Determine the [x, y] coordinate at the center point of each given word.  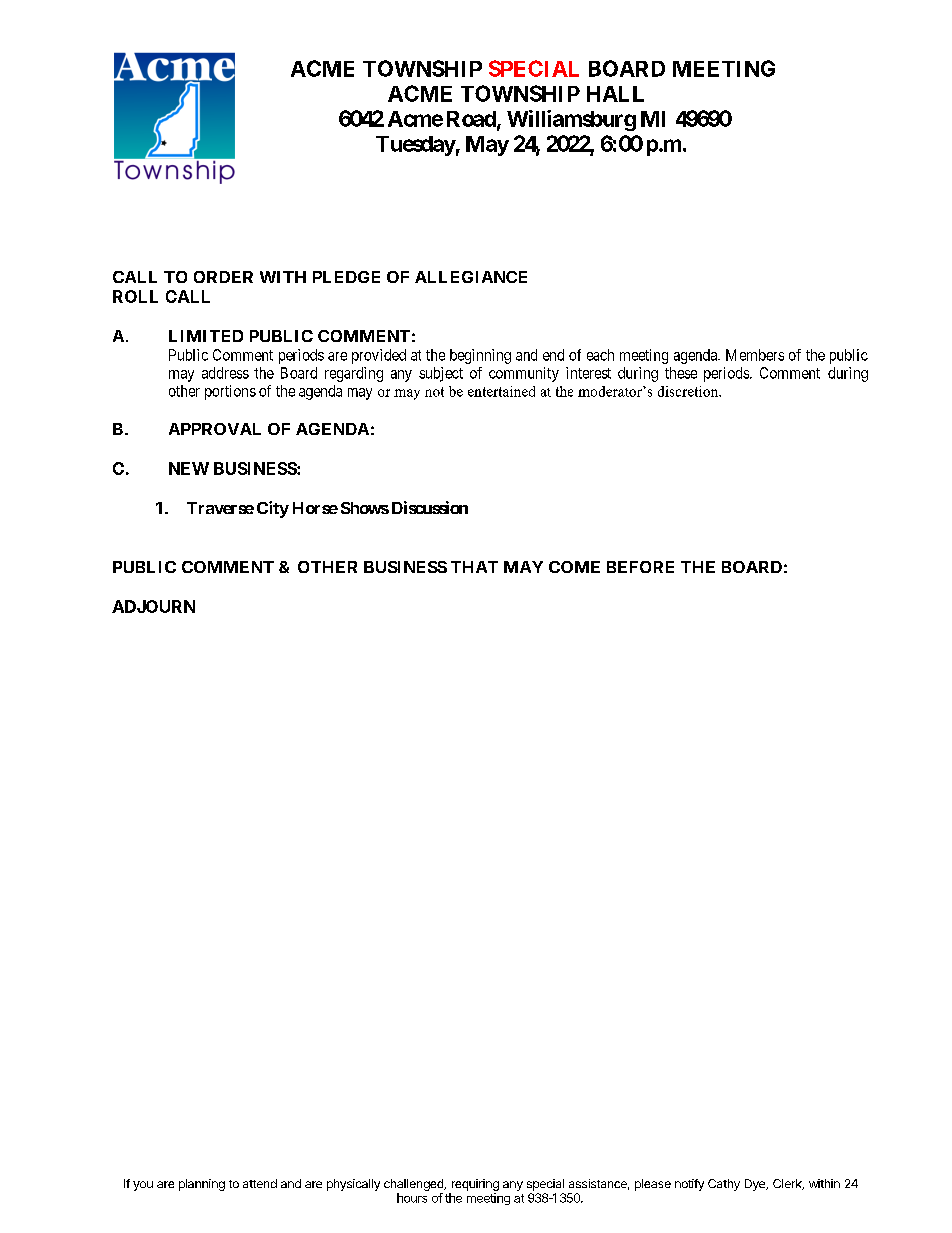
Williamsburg [571, 120]
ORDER [223, 277]
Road [472, 120]
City [273, 509]
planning [202, 1185]
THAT [474, 567]
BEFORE [640, 567]
